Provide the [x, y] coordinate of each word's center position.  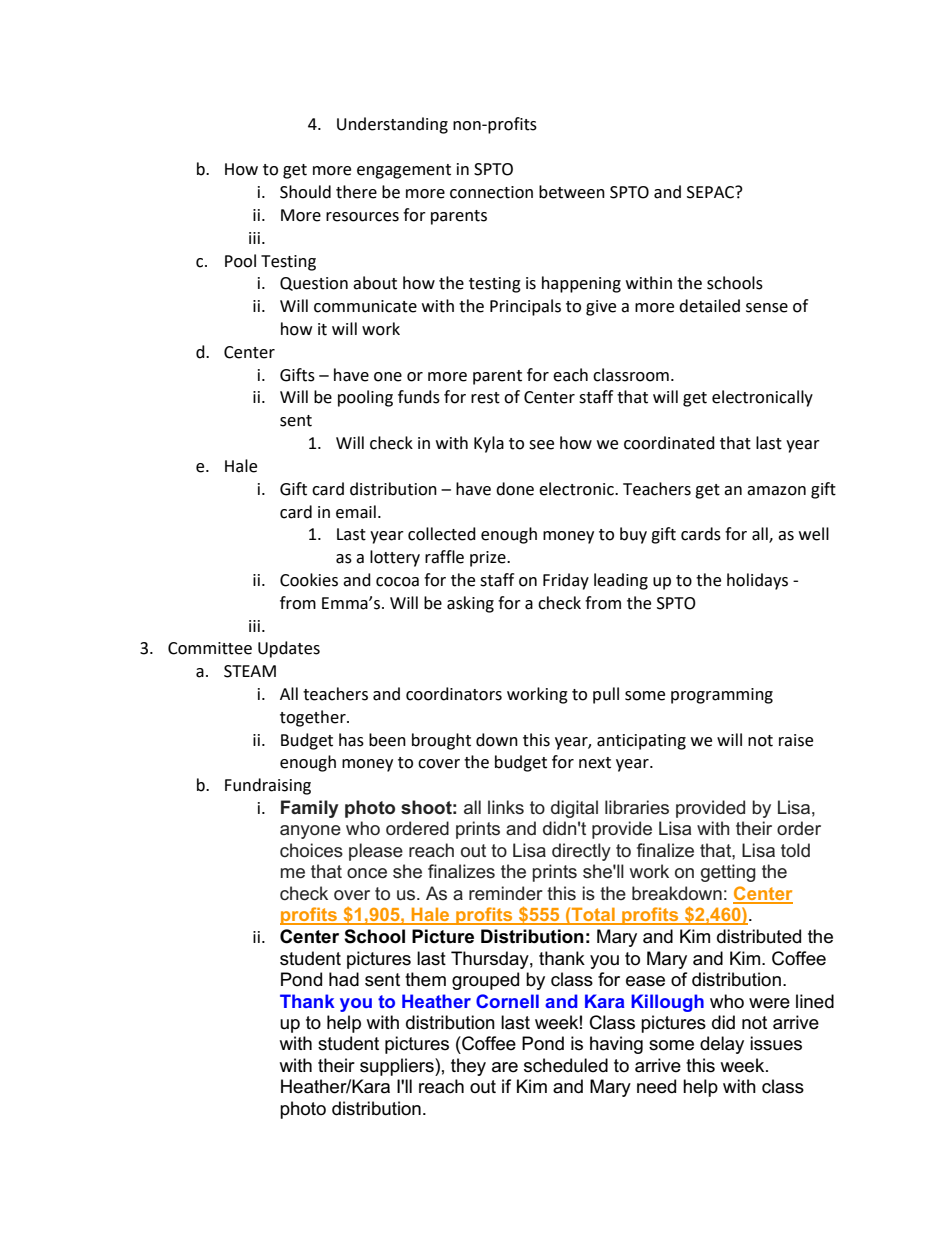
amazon [776, 491]
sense [767, 308]
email [356, 512]
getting [728, 873]
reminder [506, 893]
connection [491, 192]
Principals [525, 307]
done [515, 489]
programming [722, 696]
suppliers [398, 1067]
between [572, 192]
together [314, 718]
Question [314, 284]
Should [305, 192]
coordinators [454, 694]
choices [311, 850]
